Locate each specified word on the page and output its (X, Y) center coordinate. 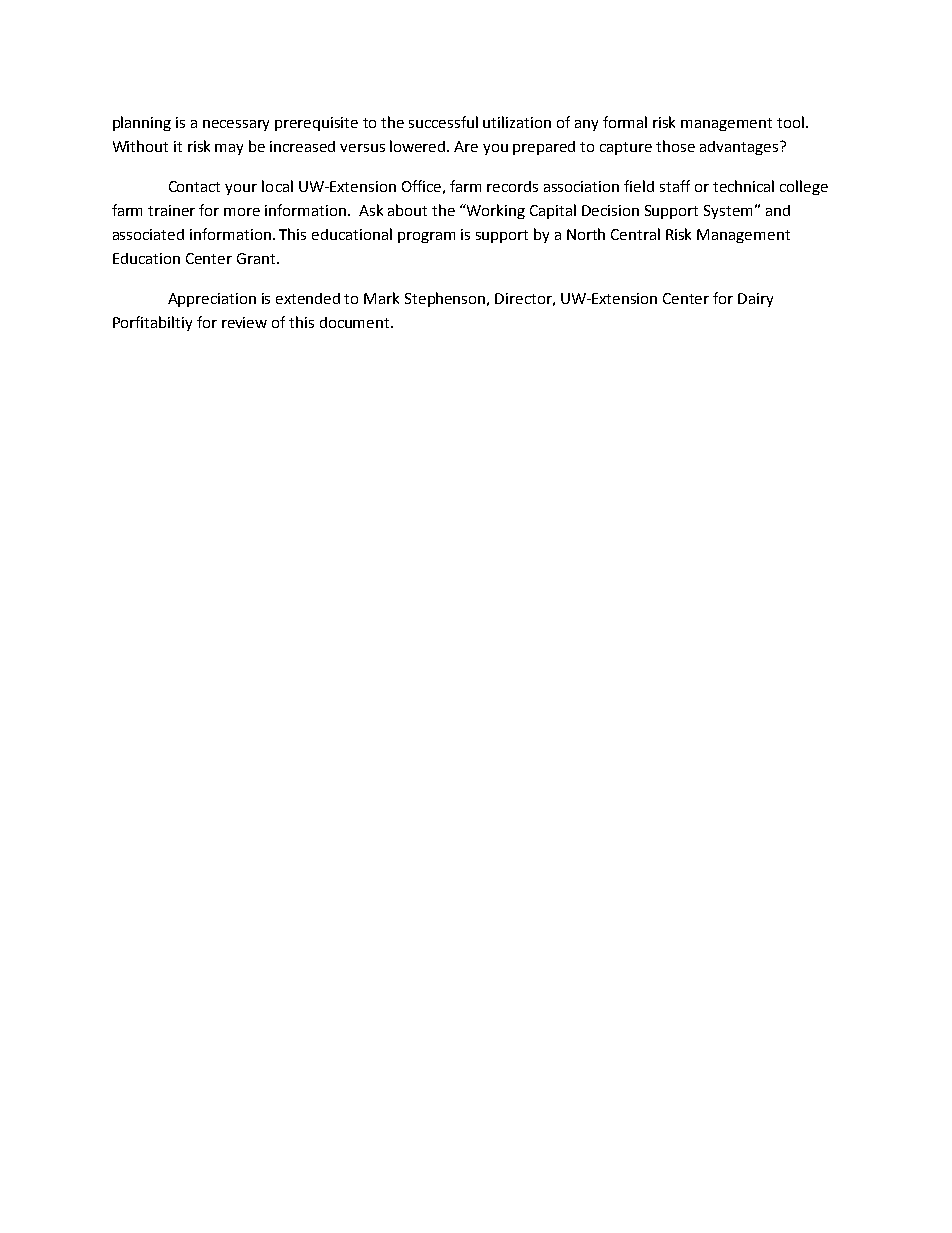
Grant (257, 258)
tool (790, 122)
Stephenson (446, 299)
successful (443, 122)
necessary (236, 125)
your (241, 189)
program (426, 237)
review (244, 322)
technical (743, 186)
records (512, 186)
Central (635, 234)
